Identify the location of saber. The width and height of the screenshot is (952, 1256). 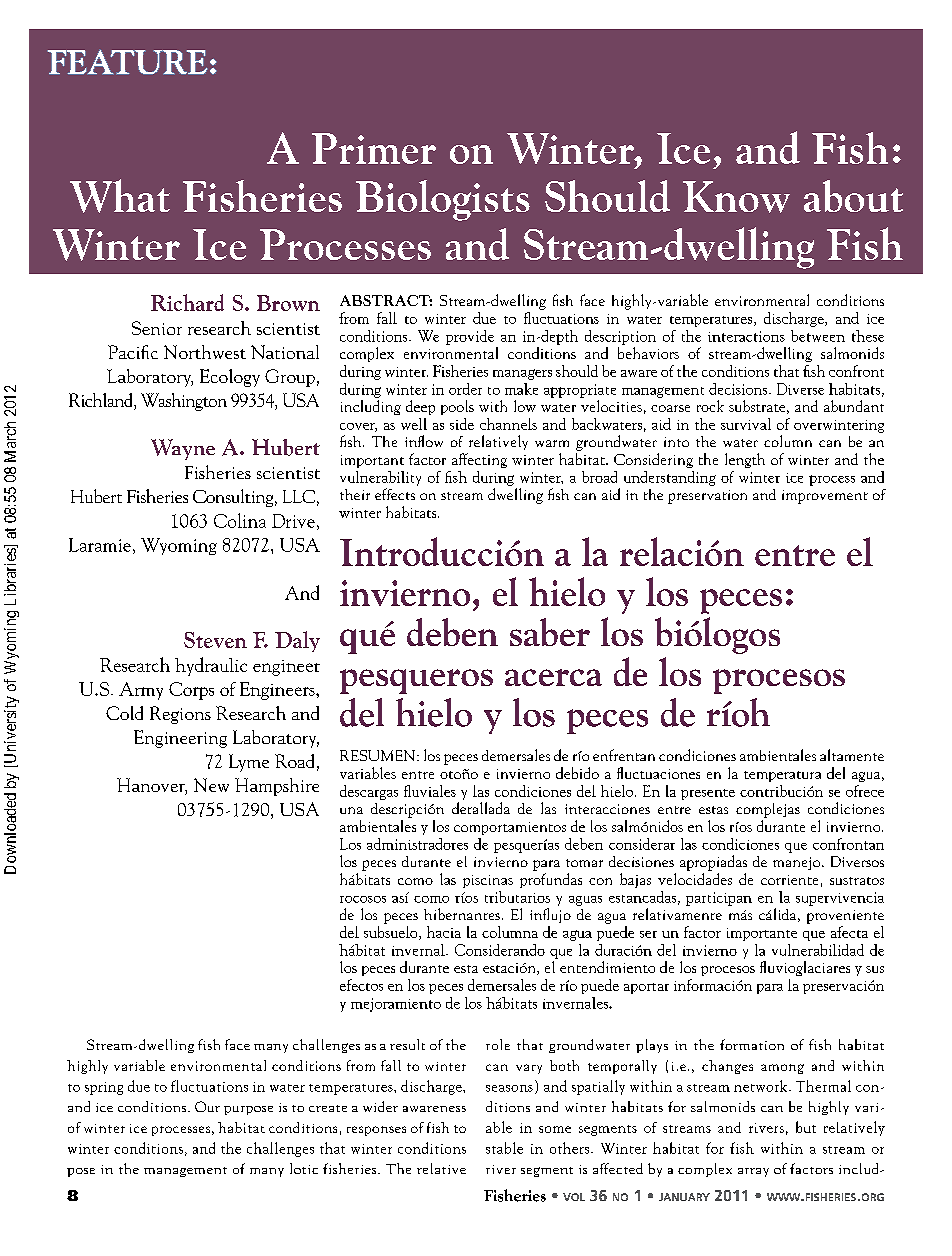
(550, 632).
